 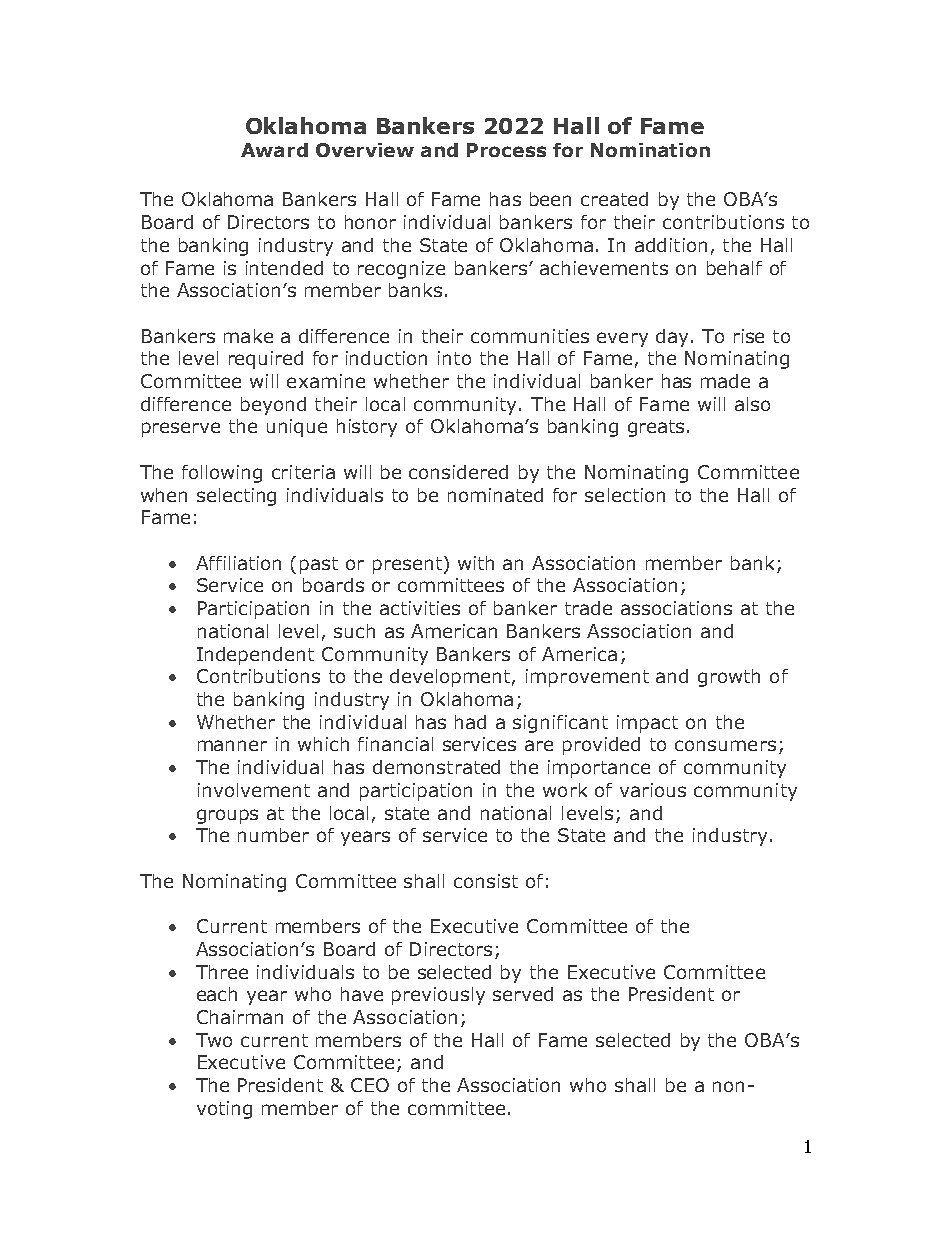 What do you see at coordinates (214, 1040) in the document?
I see `Two` at bounding box center [214, 1040].
